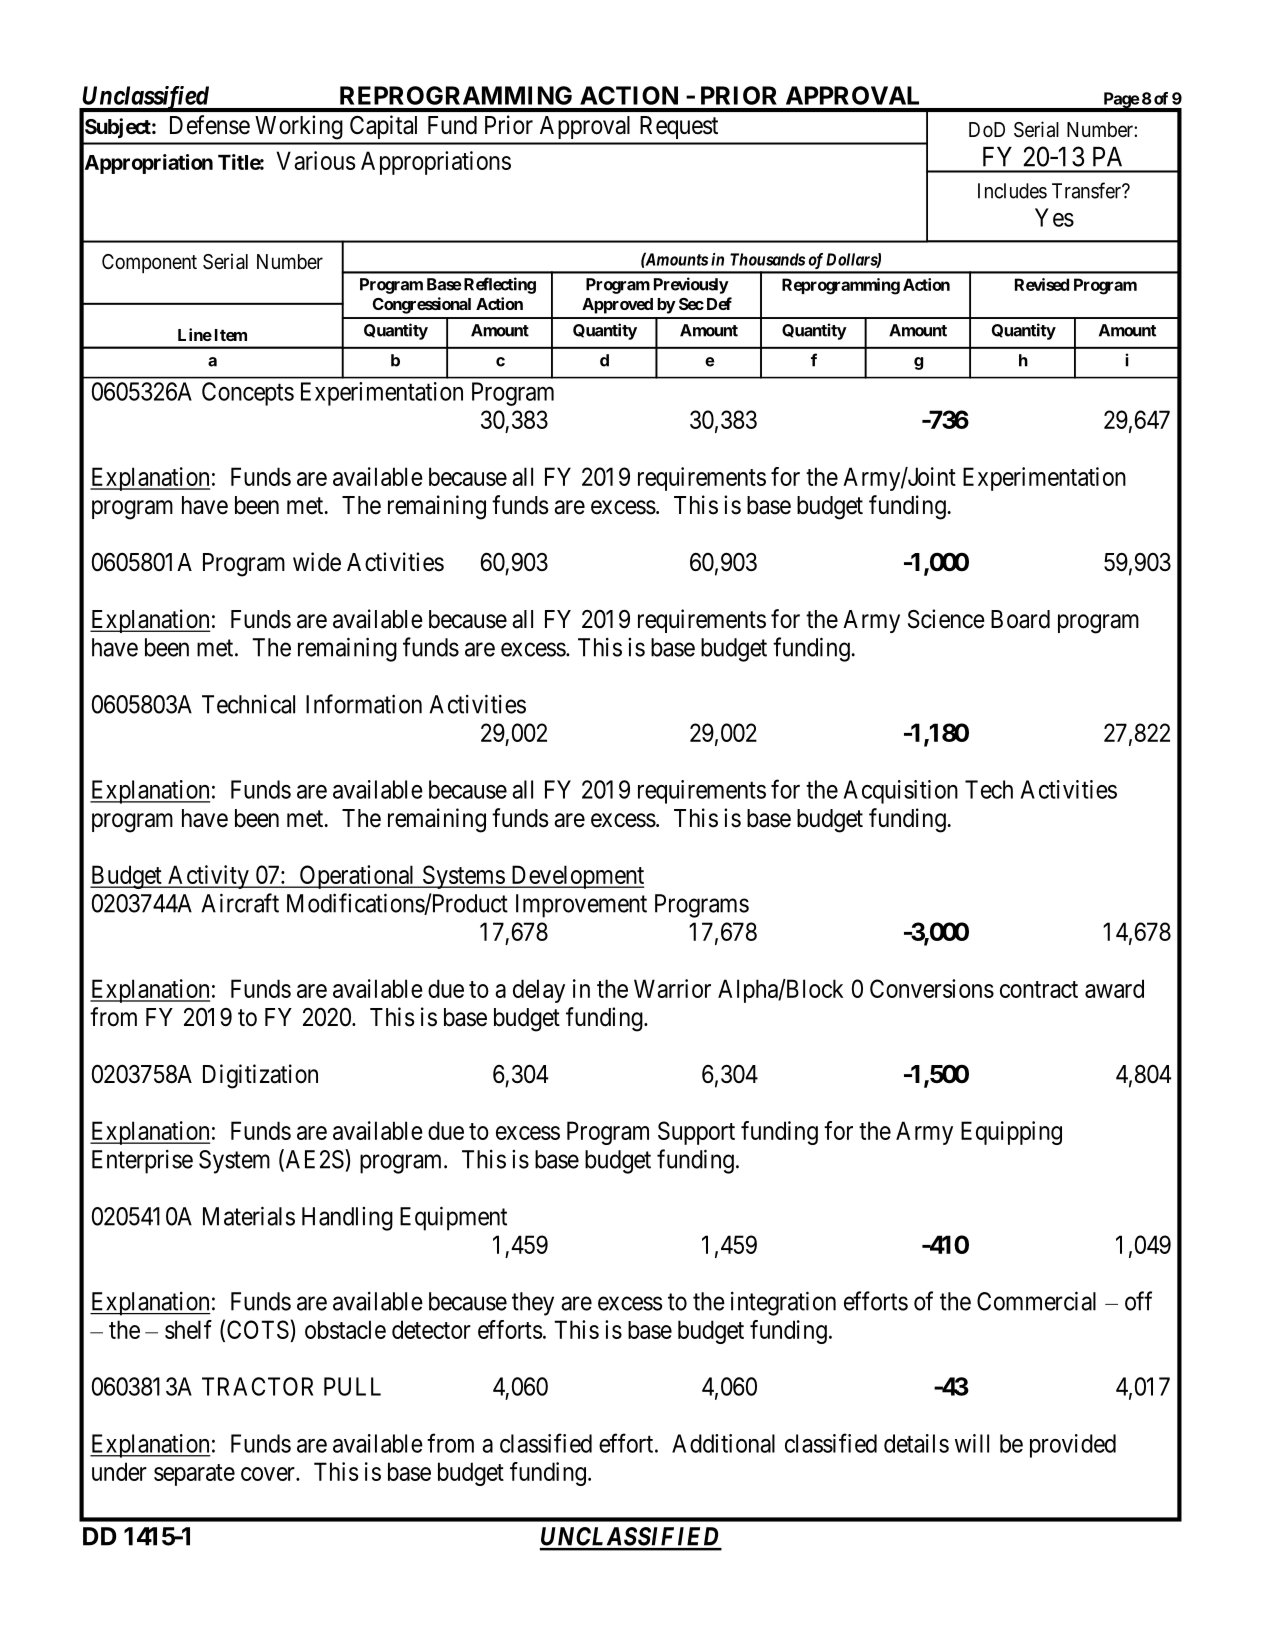  What do you see at coordinates (972, 1443) in the page?
I see `will` at bounding box center [972, 1443].
